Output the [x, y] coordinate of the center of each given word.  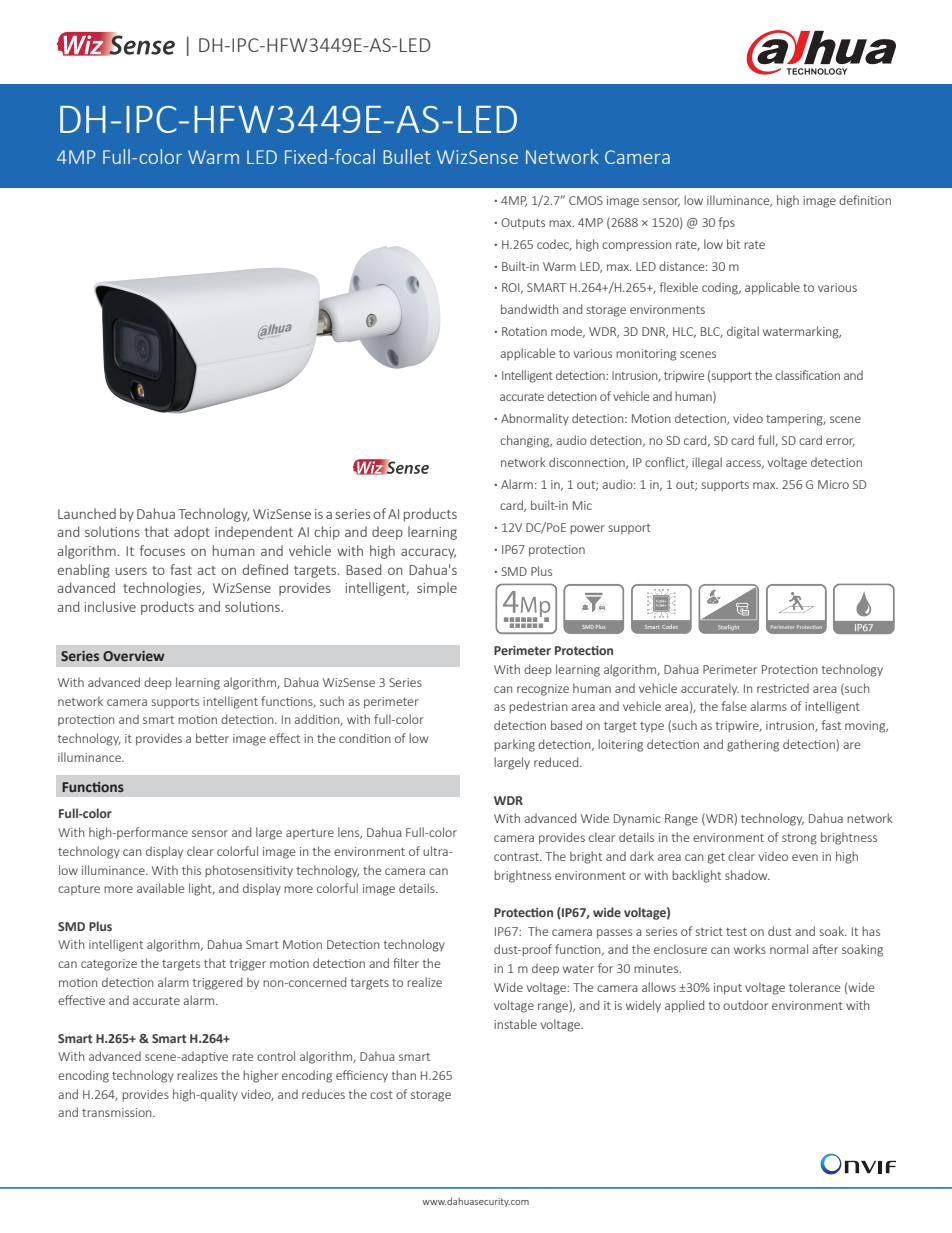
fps [727, 223]
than [404, 1075]
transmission [118, 1112]
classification [807, 375]
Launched [87, 513]
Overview [134, 656]
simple [437, 589]
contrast [517, 857]
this [191, 870]
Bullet [407, 156]
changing [526, 441]
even [805, 857]
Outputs [523, 223]
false [734, 706]
